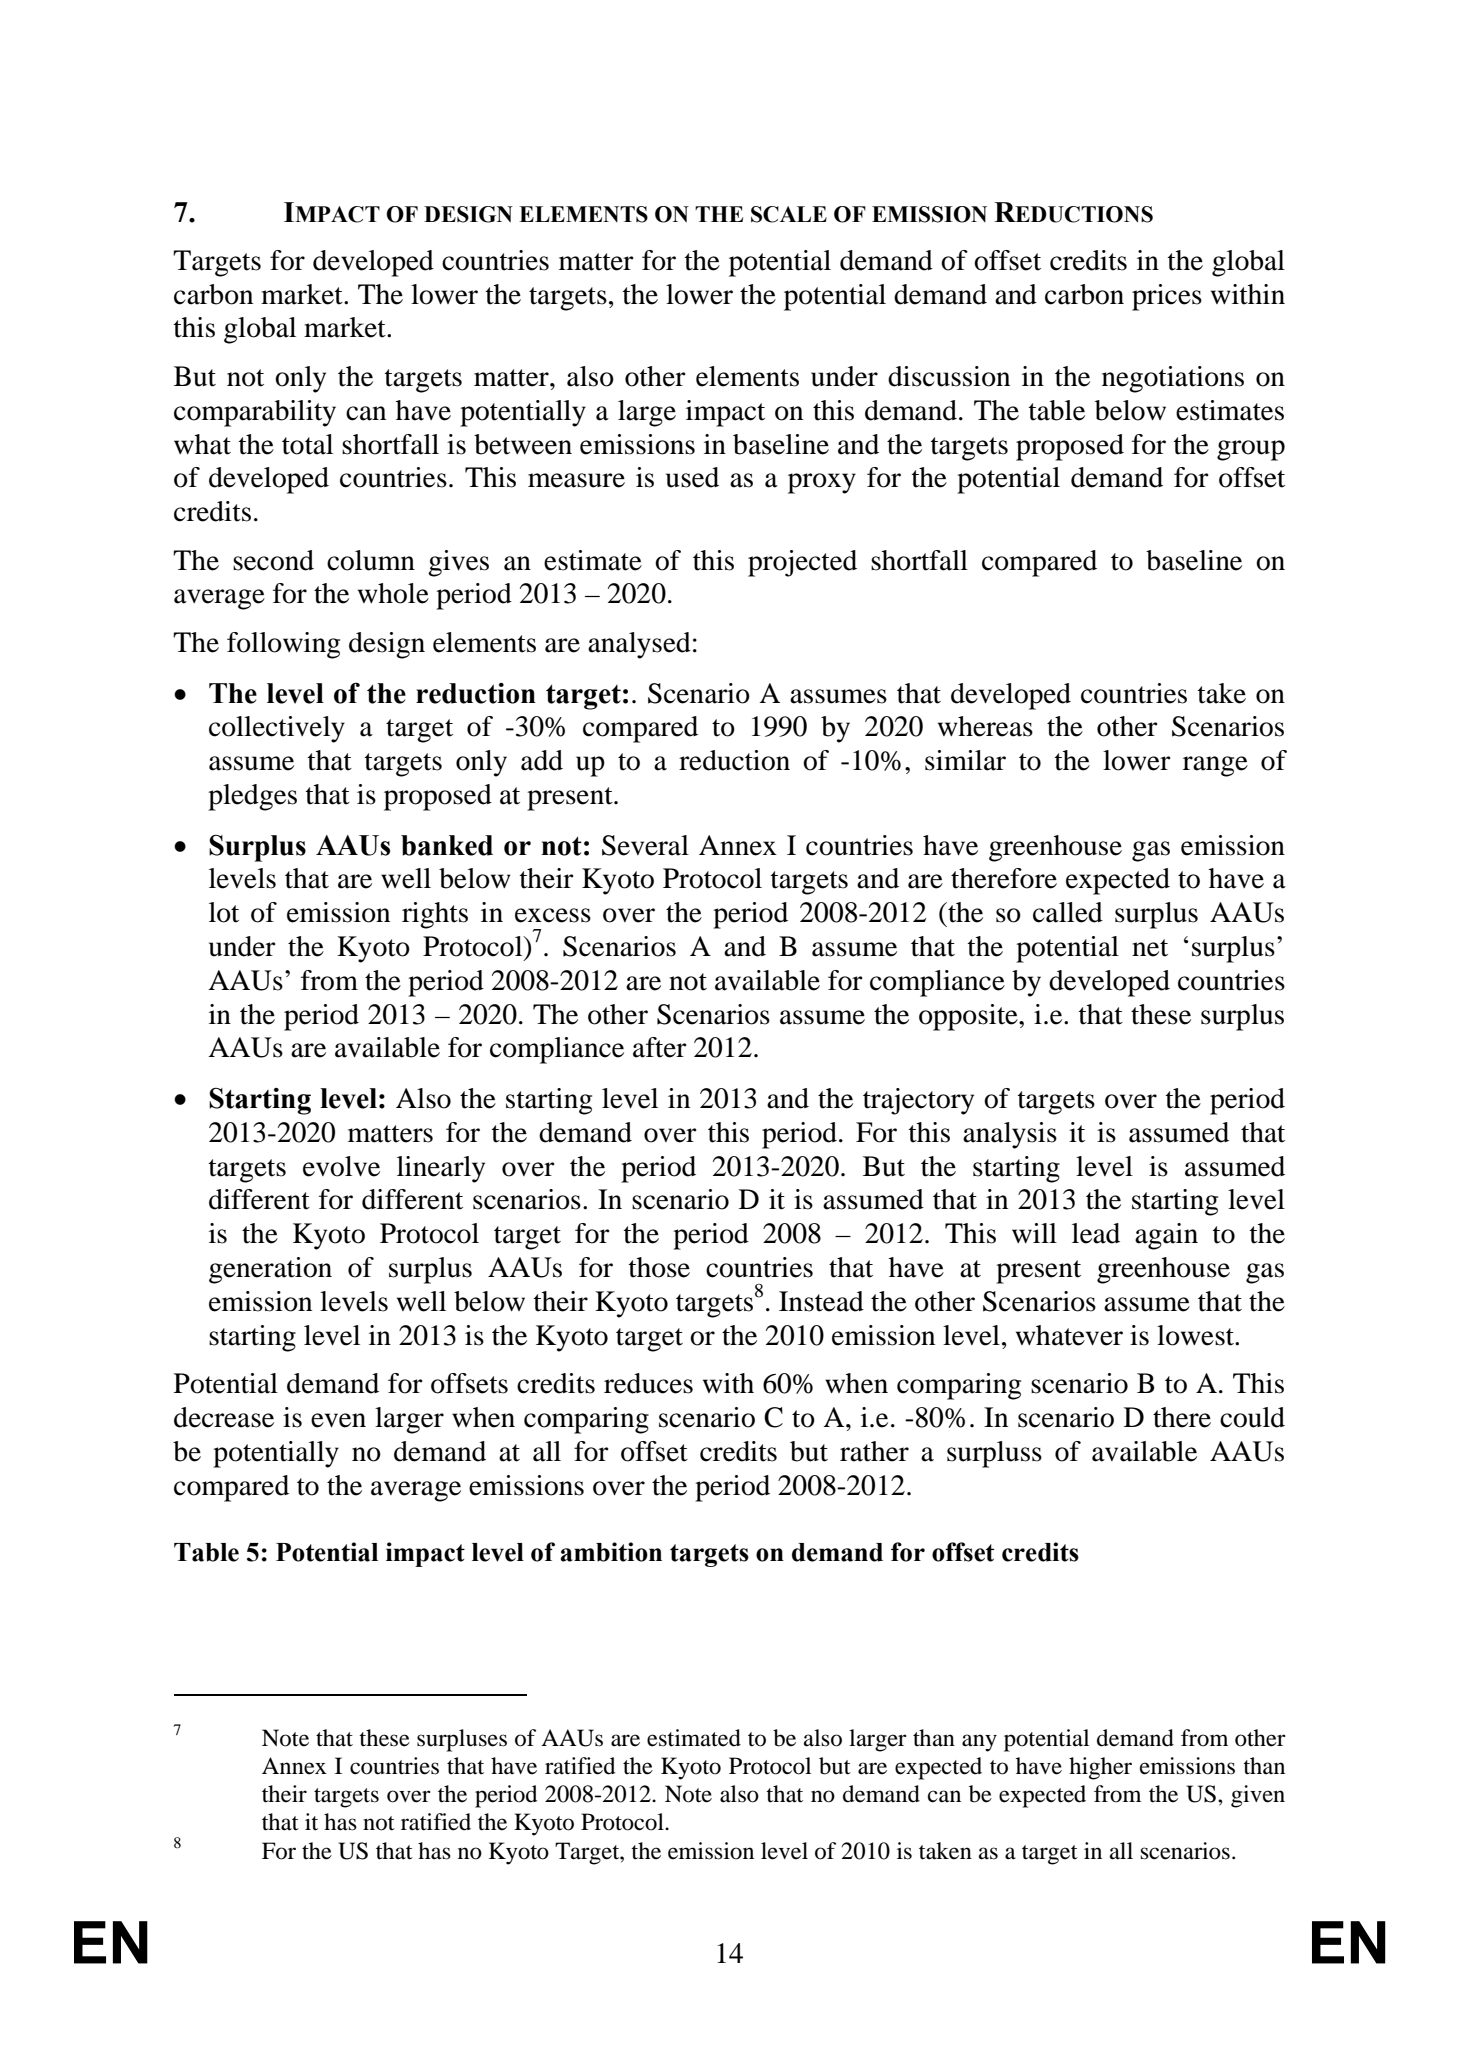 The height and width of the screenshot is (2063, 1458). Describe the element at coordinates (1150, 948) in the screenshot. I see `net` at that location.
